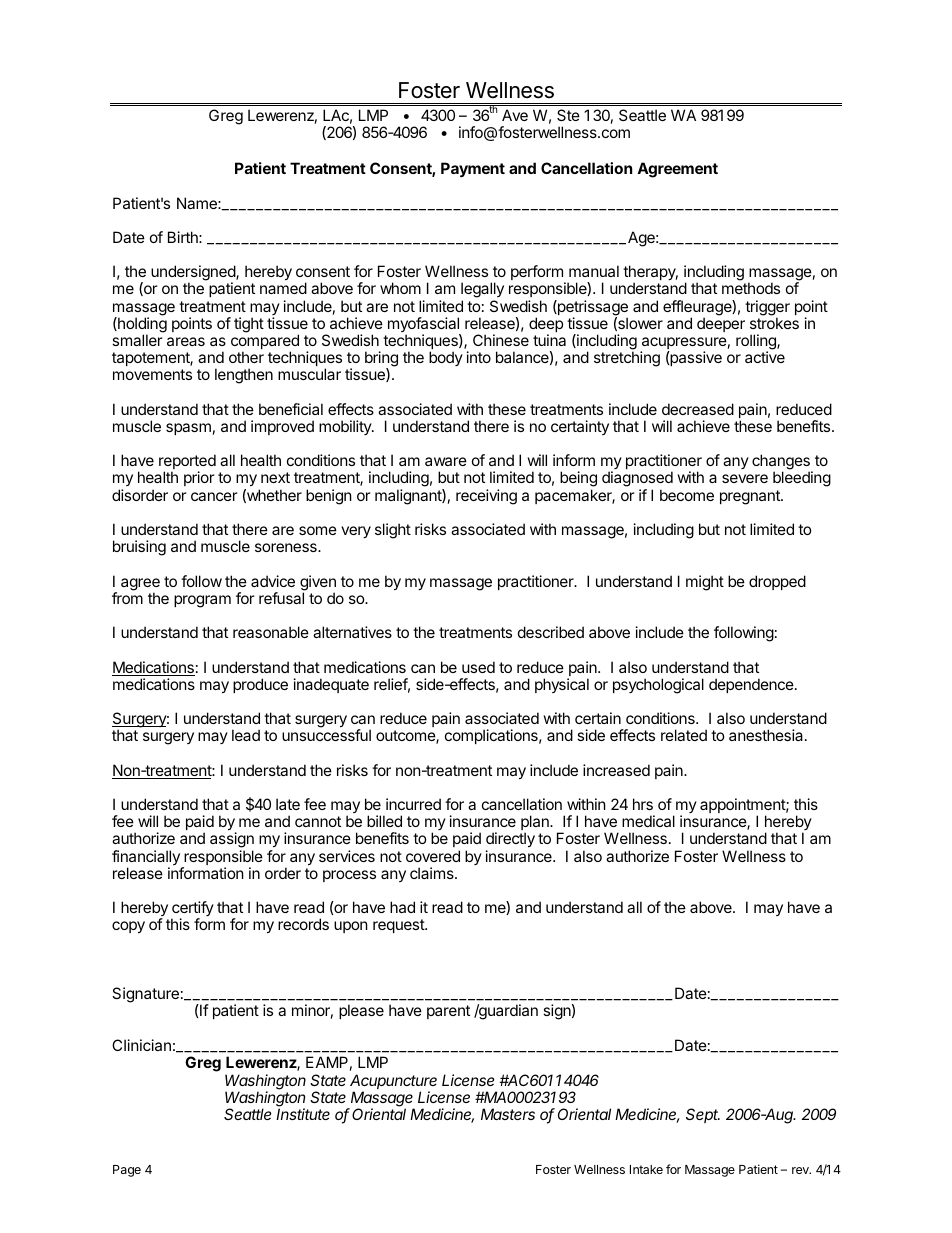 This page has width=952, height=1233. What do you see at coordinates (751, 288) in the page?
I see `methods` at bounding box center [751, 288].
